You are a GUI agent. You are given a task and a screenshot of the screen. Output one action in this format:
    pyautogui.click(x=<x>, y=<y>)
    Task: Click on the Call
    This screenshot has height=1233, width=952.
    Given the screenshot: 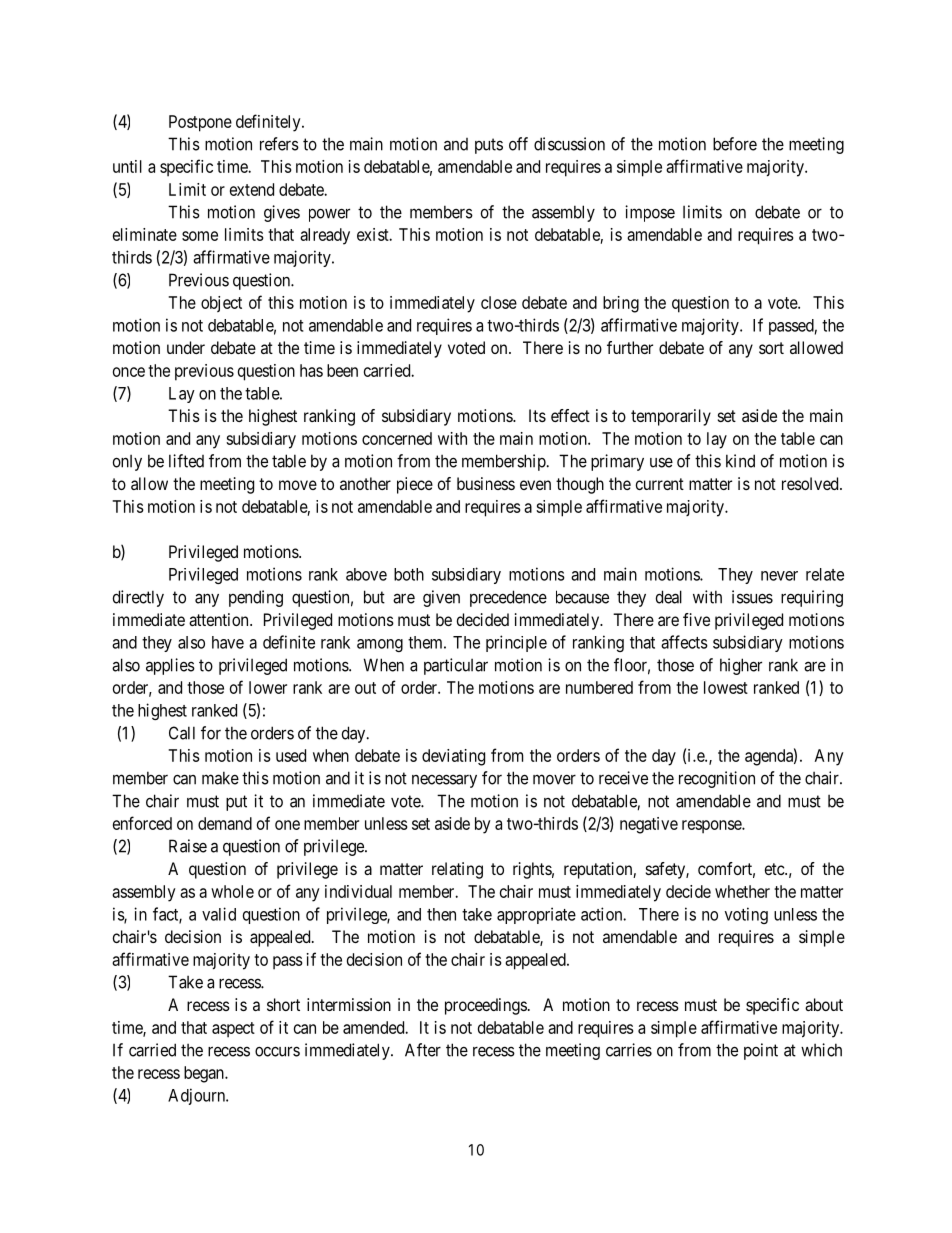 What is the action you would take?
    pyautogui.click(x=182, y=733)
